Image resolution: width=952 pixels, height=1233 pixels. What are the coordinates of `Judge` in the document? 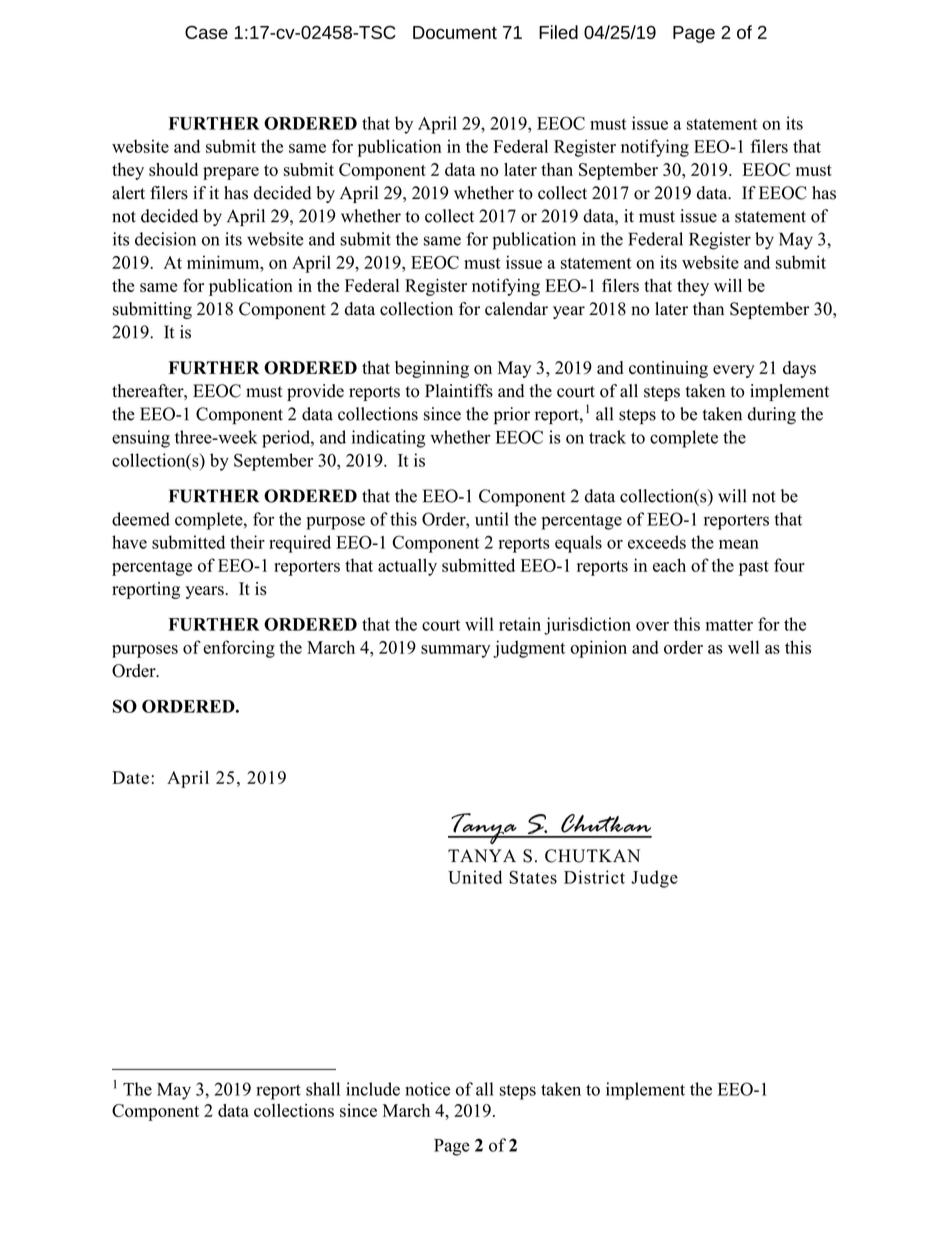 It's located at (654, 879).
